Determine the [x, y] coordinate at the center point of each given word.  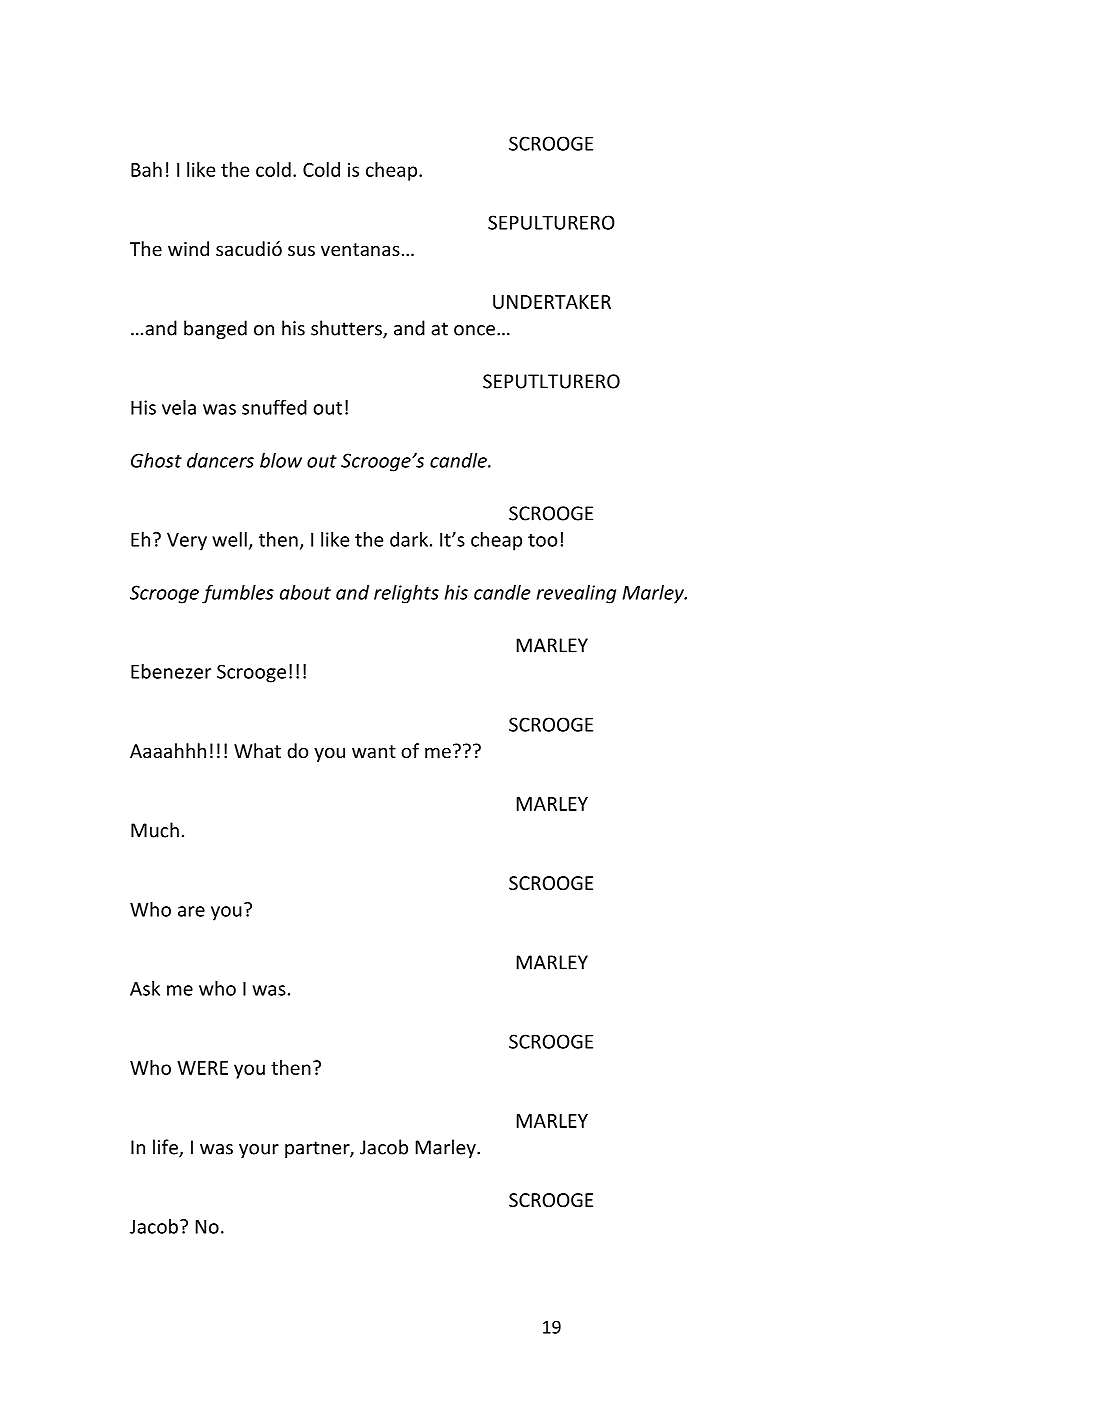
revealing [576, 594]
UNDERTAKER [552, 302]
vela [179, 407]
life [166, 1148]
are [191, 911]
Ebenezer [171, 671]
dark [409, 539]
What [257, 750]
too [542, 540]
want [374, 751]
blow [281, 460]
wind [188, 248]
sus [301, 250]
